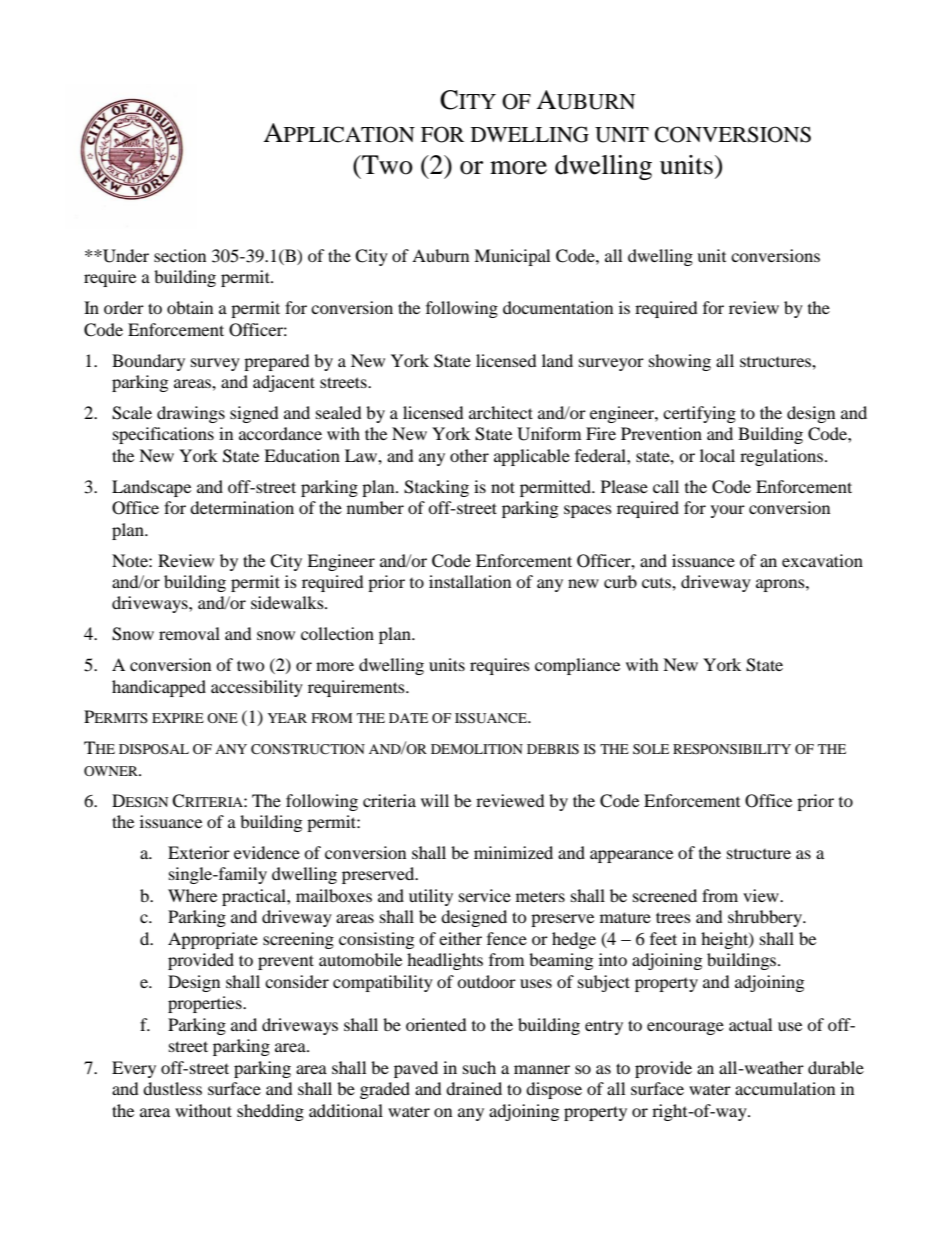  What do you see at coordinates (257, 688) in the screenshot?
I see `accessibility` at bounding box center [257, 688].
